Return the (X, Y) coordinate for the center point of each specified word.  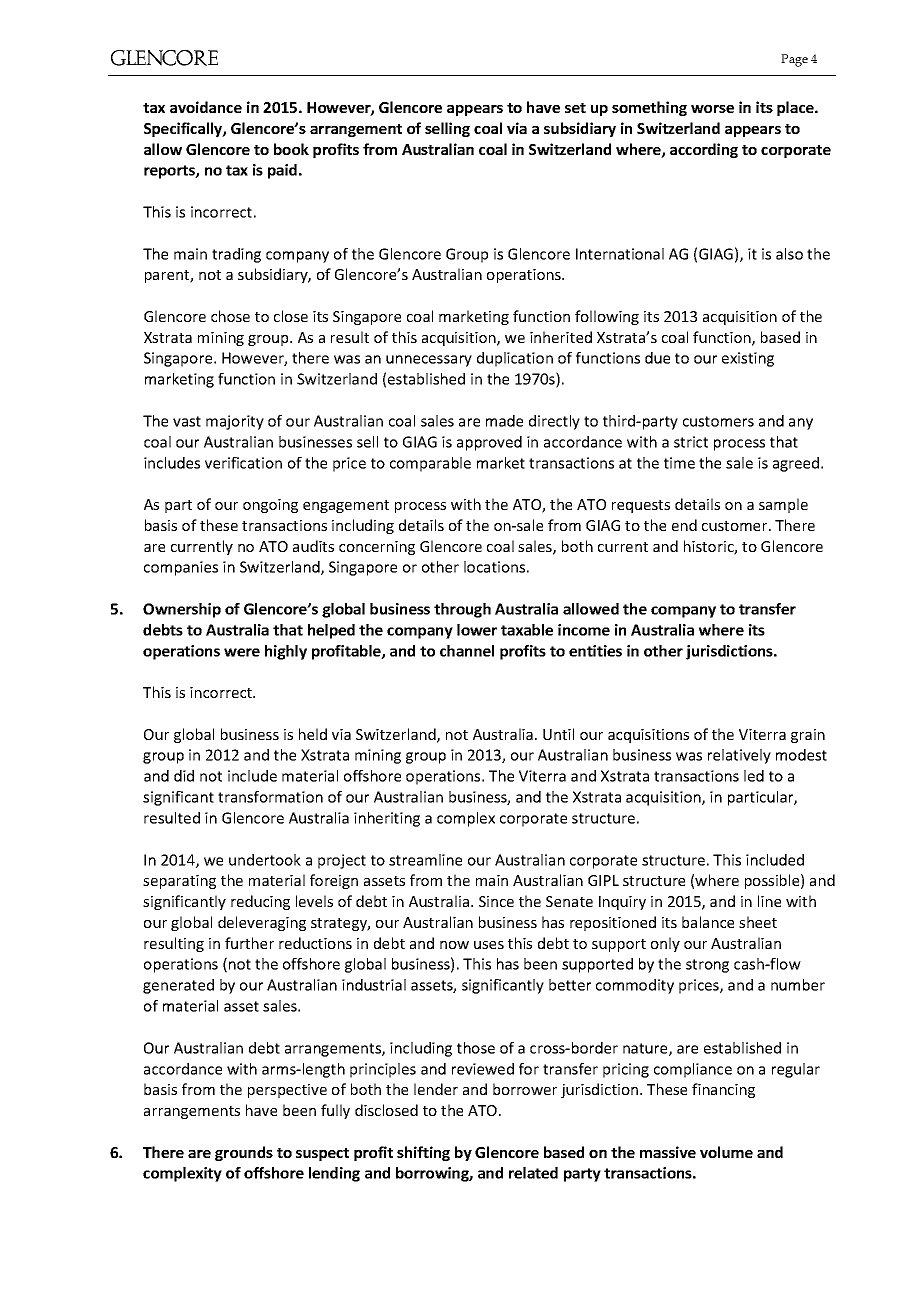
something (649, 108)
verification (243, 463)
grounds (244, 1153)
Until (558, 734)
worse (712, 109)
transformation (270, 797)
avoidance (206, 107)
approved (489, 443)
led (754, 776)
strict (691, 442)
